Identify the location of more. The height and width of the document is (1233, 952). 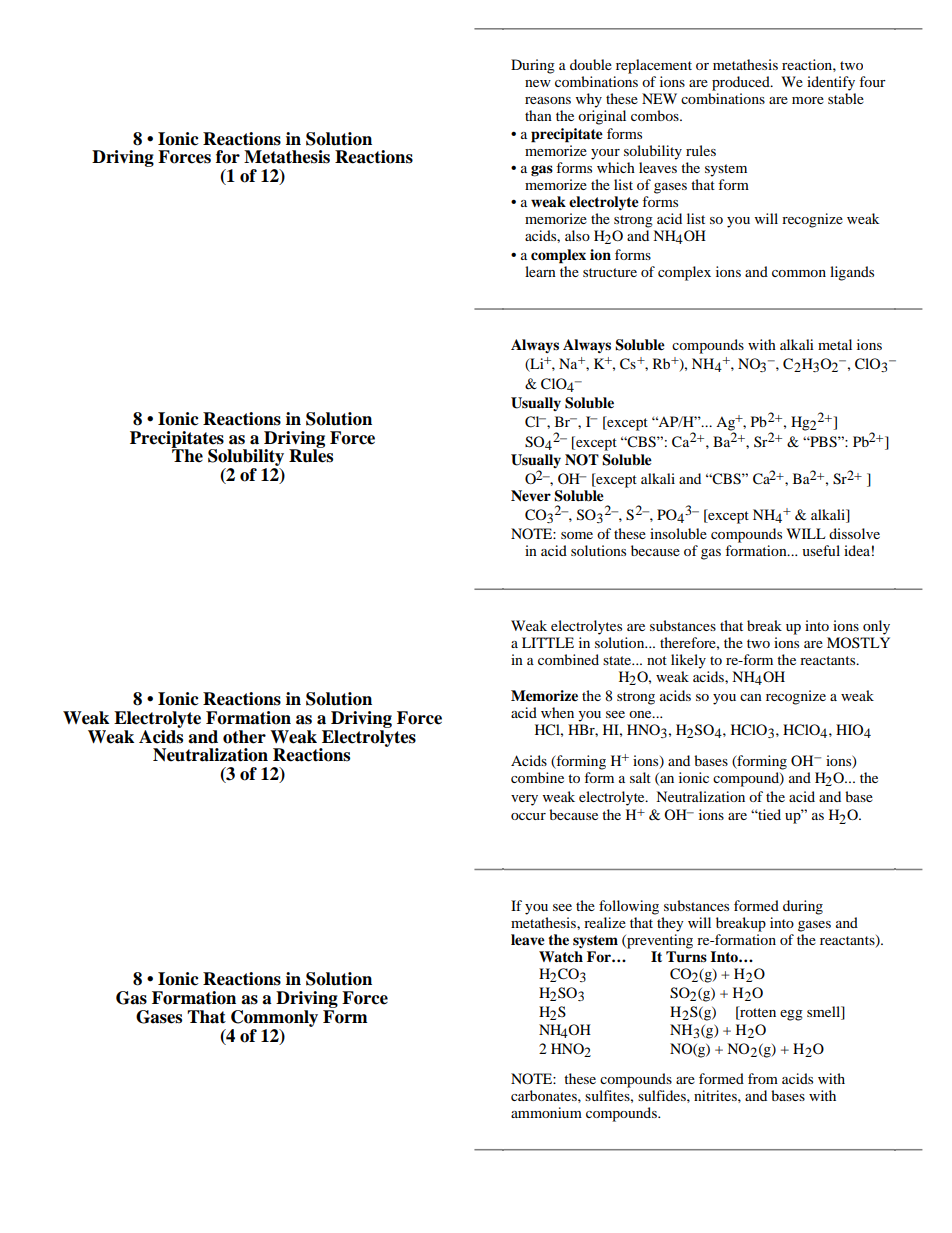
(808, 100).
